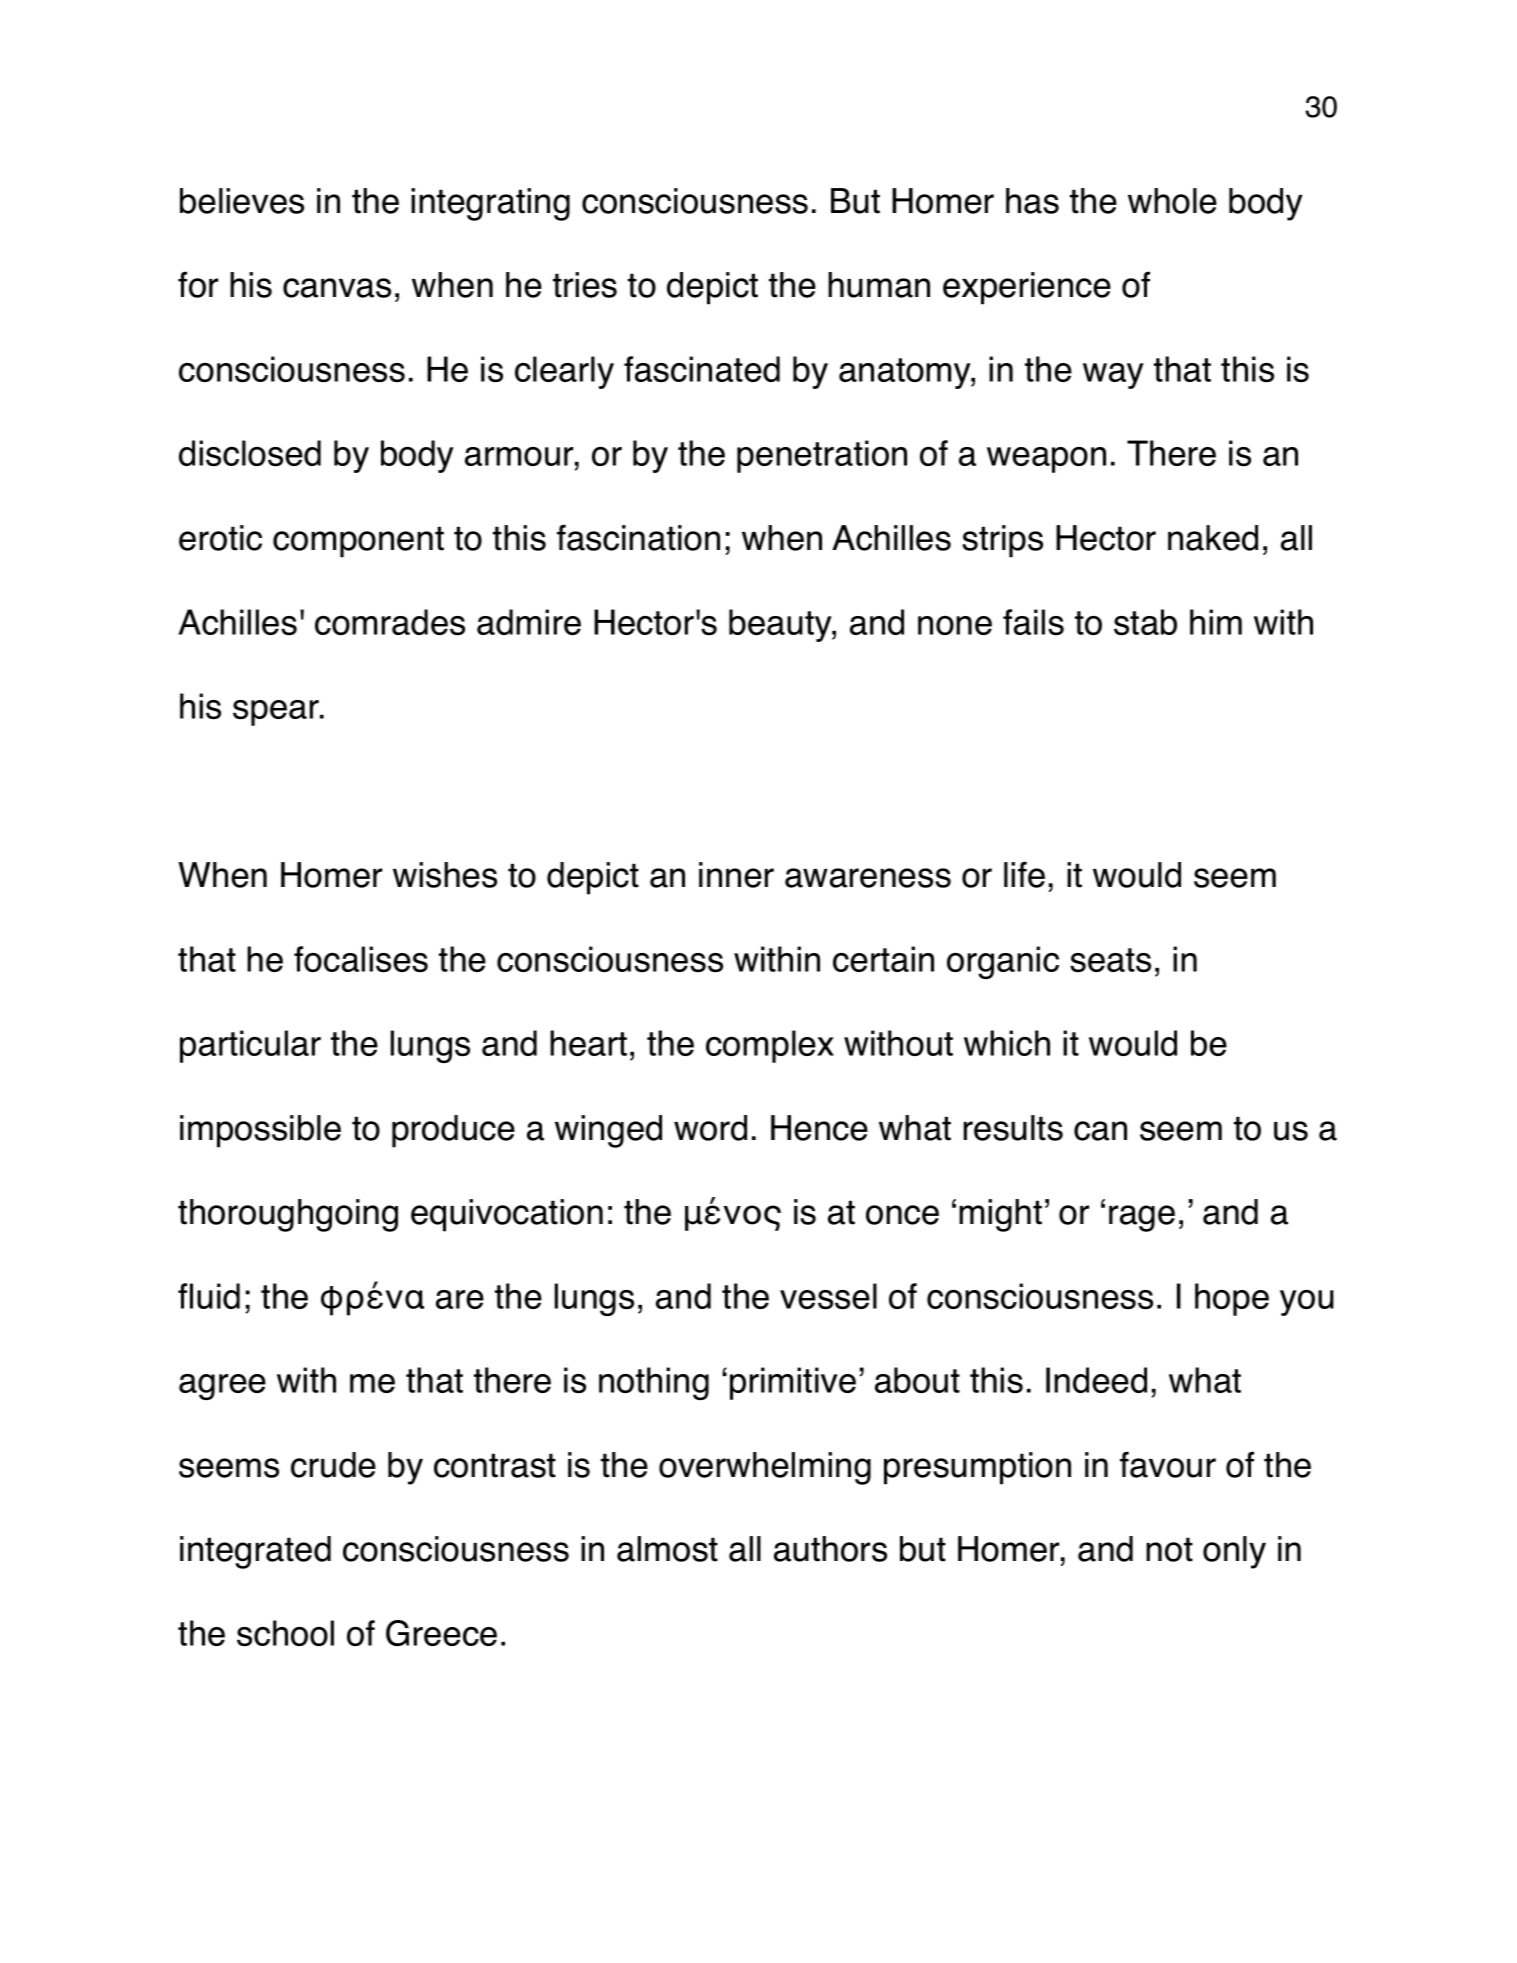  Describe the element at coordinates (260, 1131) in the image. I see `impossible` at that location.
